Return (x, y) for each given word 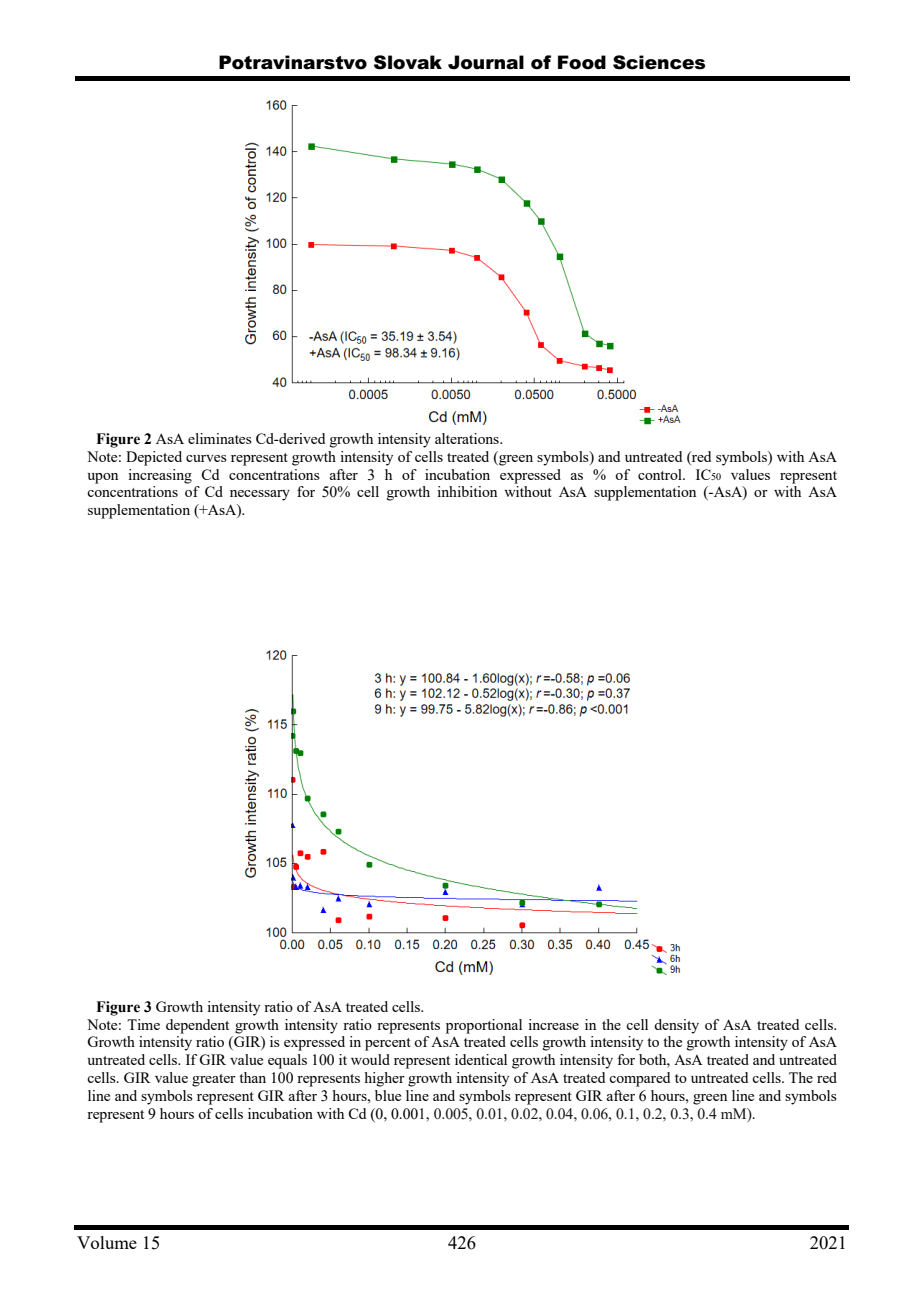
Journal (486, 62)
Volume (107, 1242)
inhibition (467, 491)
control (661, 474)
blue (388, 1095)
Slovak (408, 62)
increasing (160, 476)
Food (582, 62)
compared (639, 1079)
